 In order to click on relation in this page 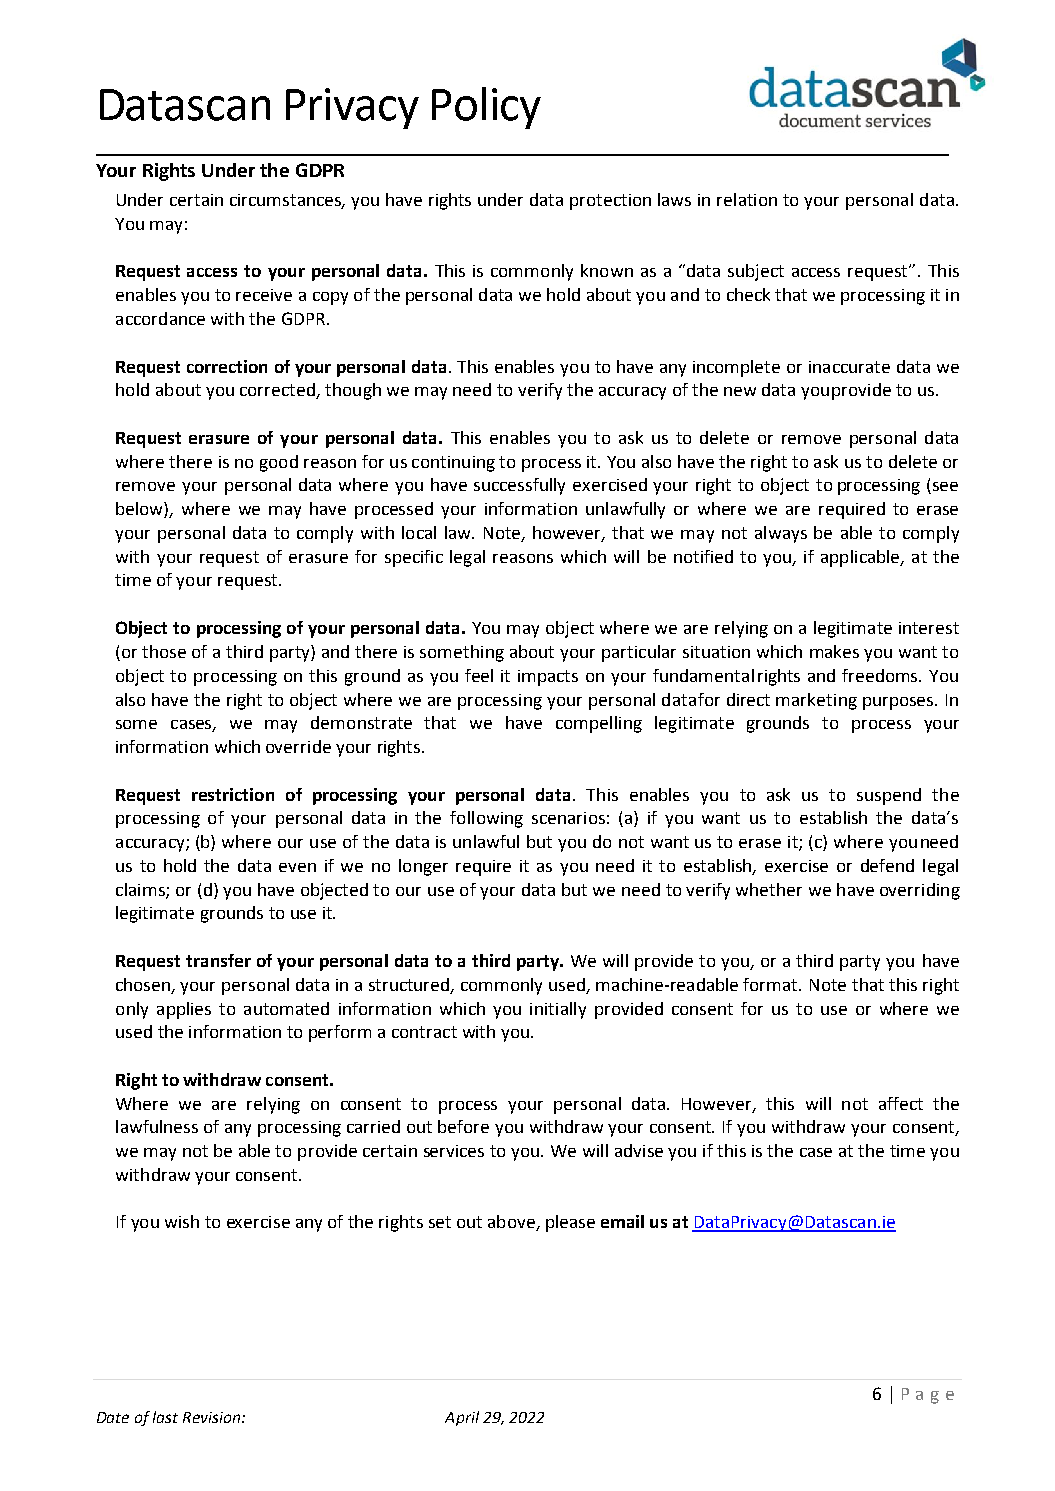, I will do `click(747, 199)`.
